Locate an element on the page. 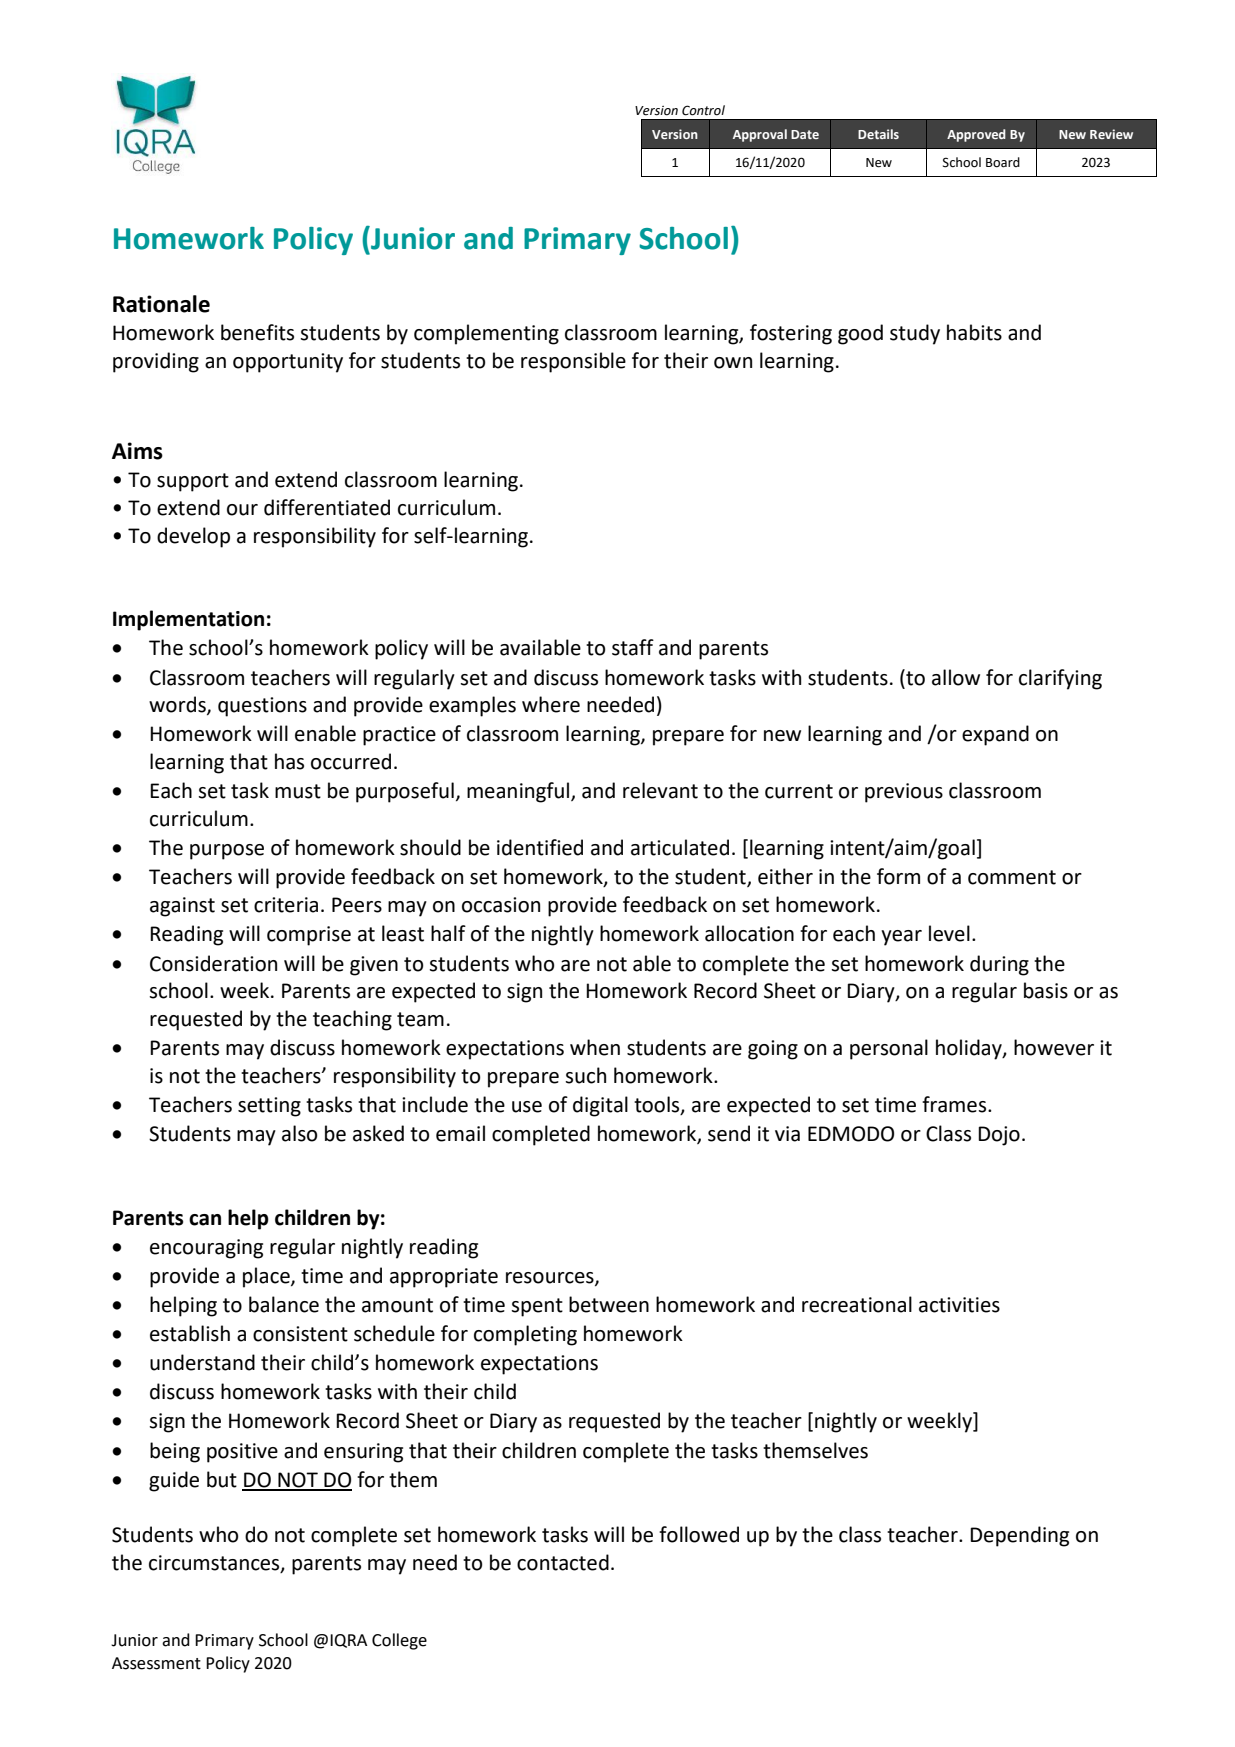 Image resolution: width=1235 pixels, height=1747 pixels. comment is located at coordinates (1012, 877).
